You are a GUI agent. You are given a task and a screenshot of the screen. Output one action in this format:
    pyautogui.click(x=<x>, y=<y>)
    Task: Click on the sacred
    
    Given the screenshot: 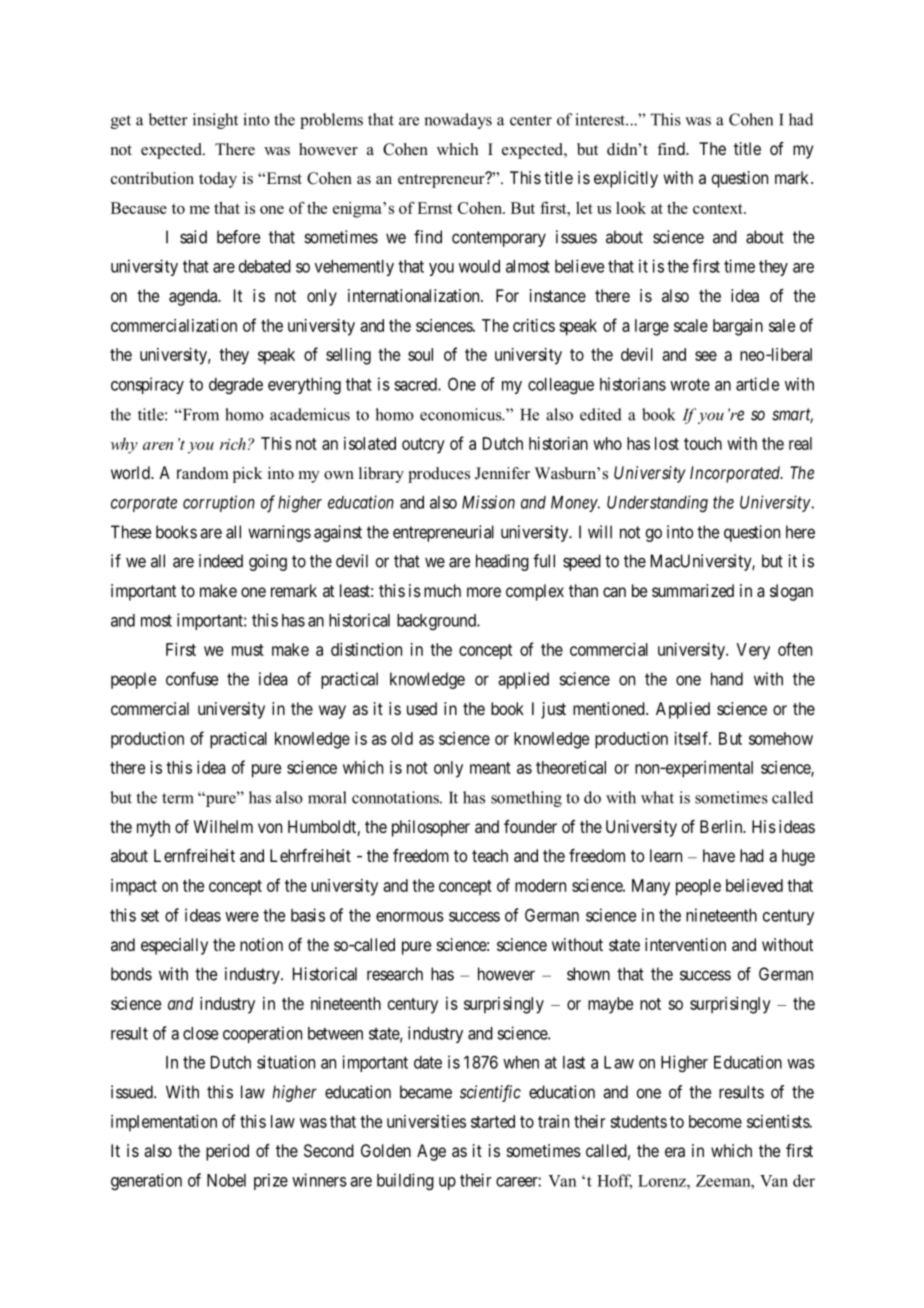 What is the action you would take?
    pyautogui.click(x=416, y=384)
